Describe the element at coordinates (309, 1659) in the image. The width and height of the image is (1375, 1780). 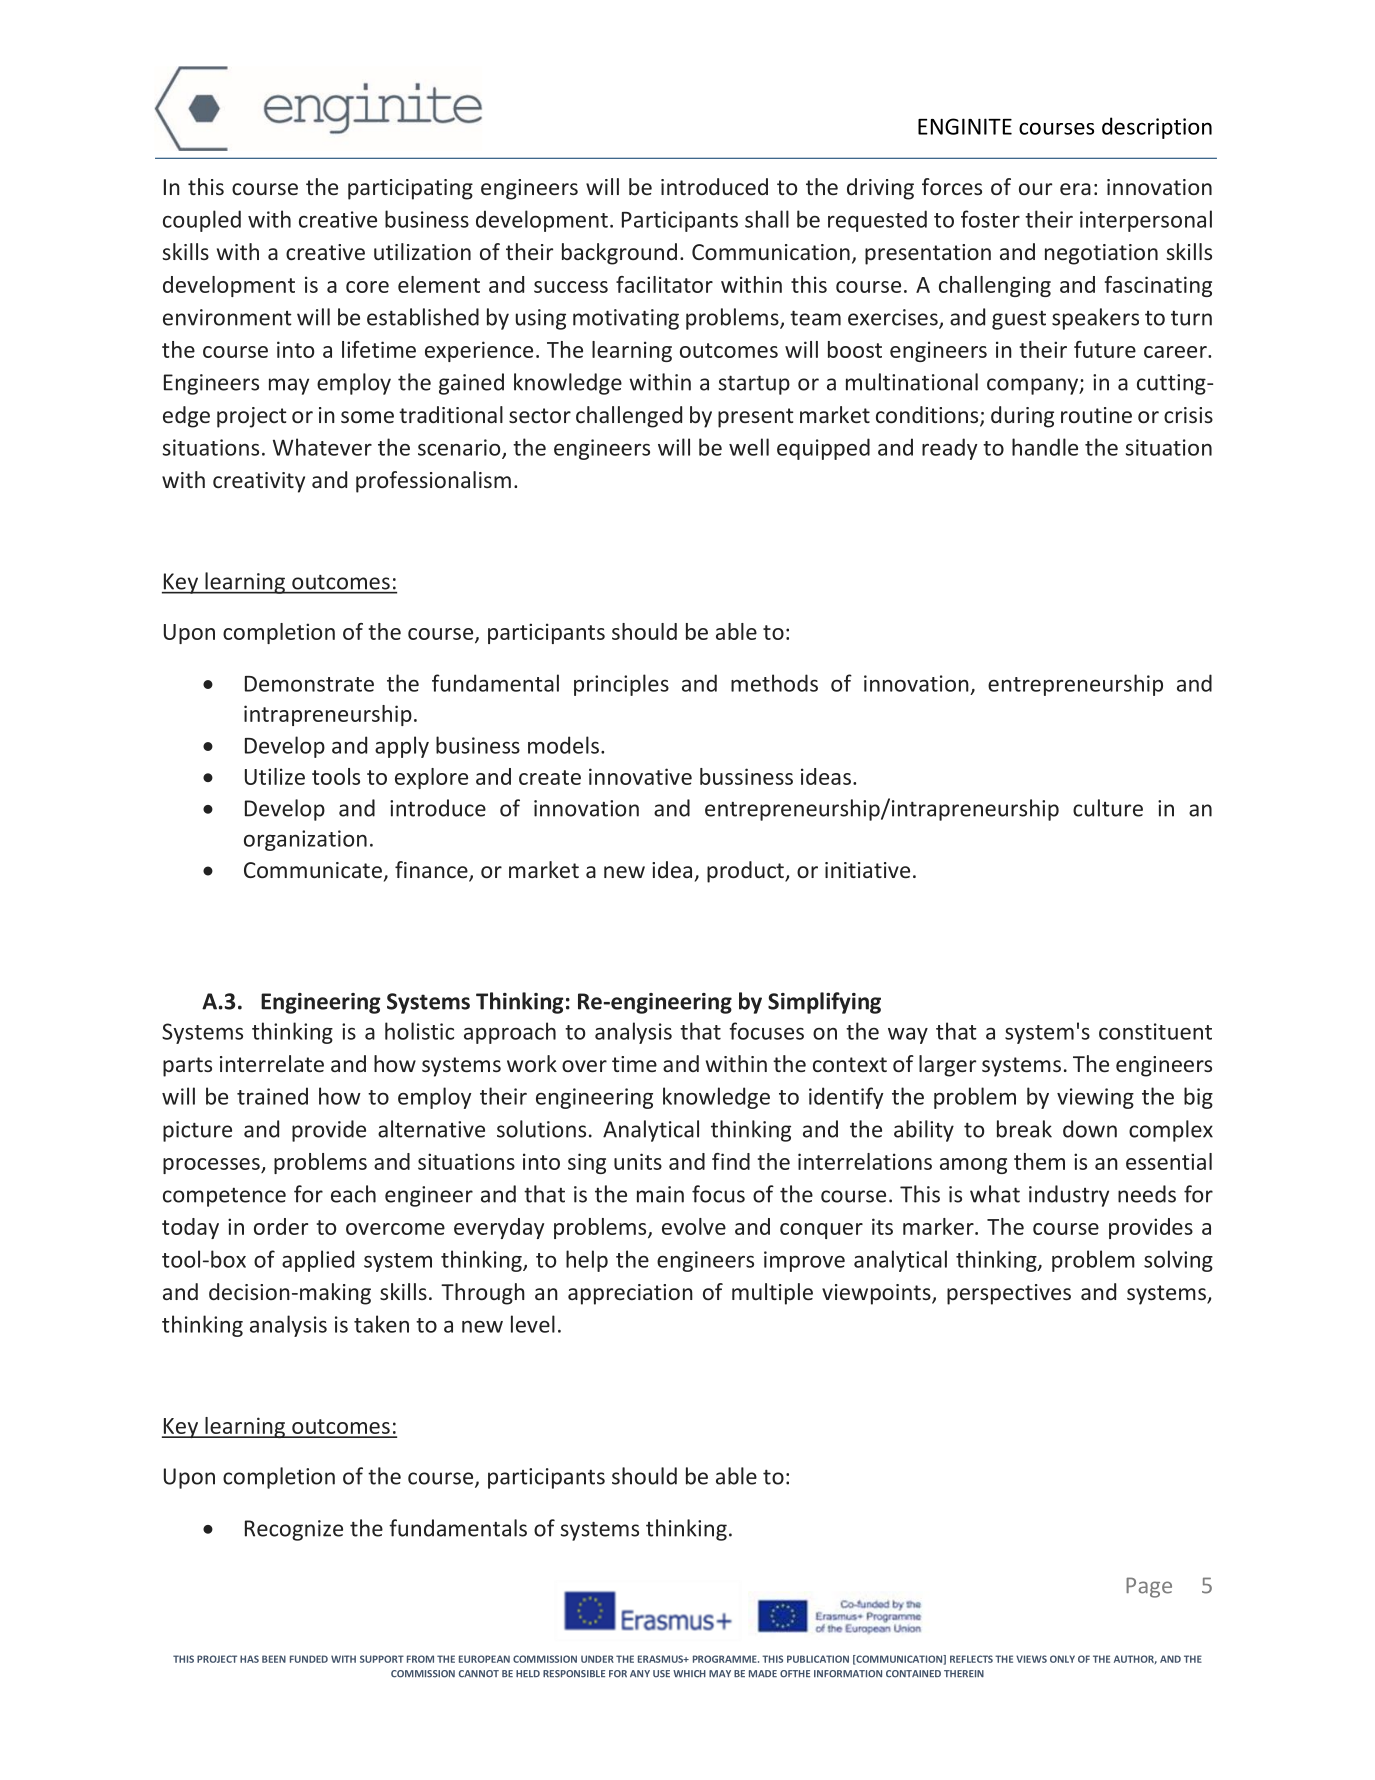
I see `FUNDED` at that location.
